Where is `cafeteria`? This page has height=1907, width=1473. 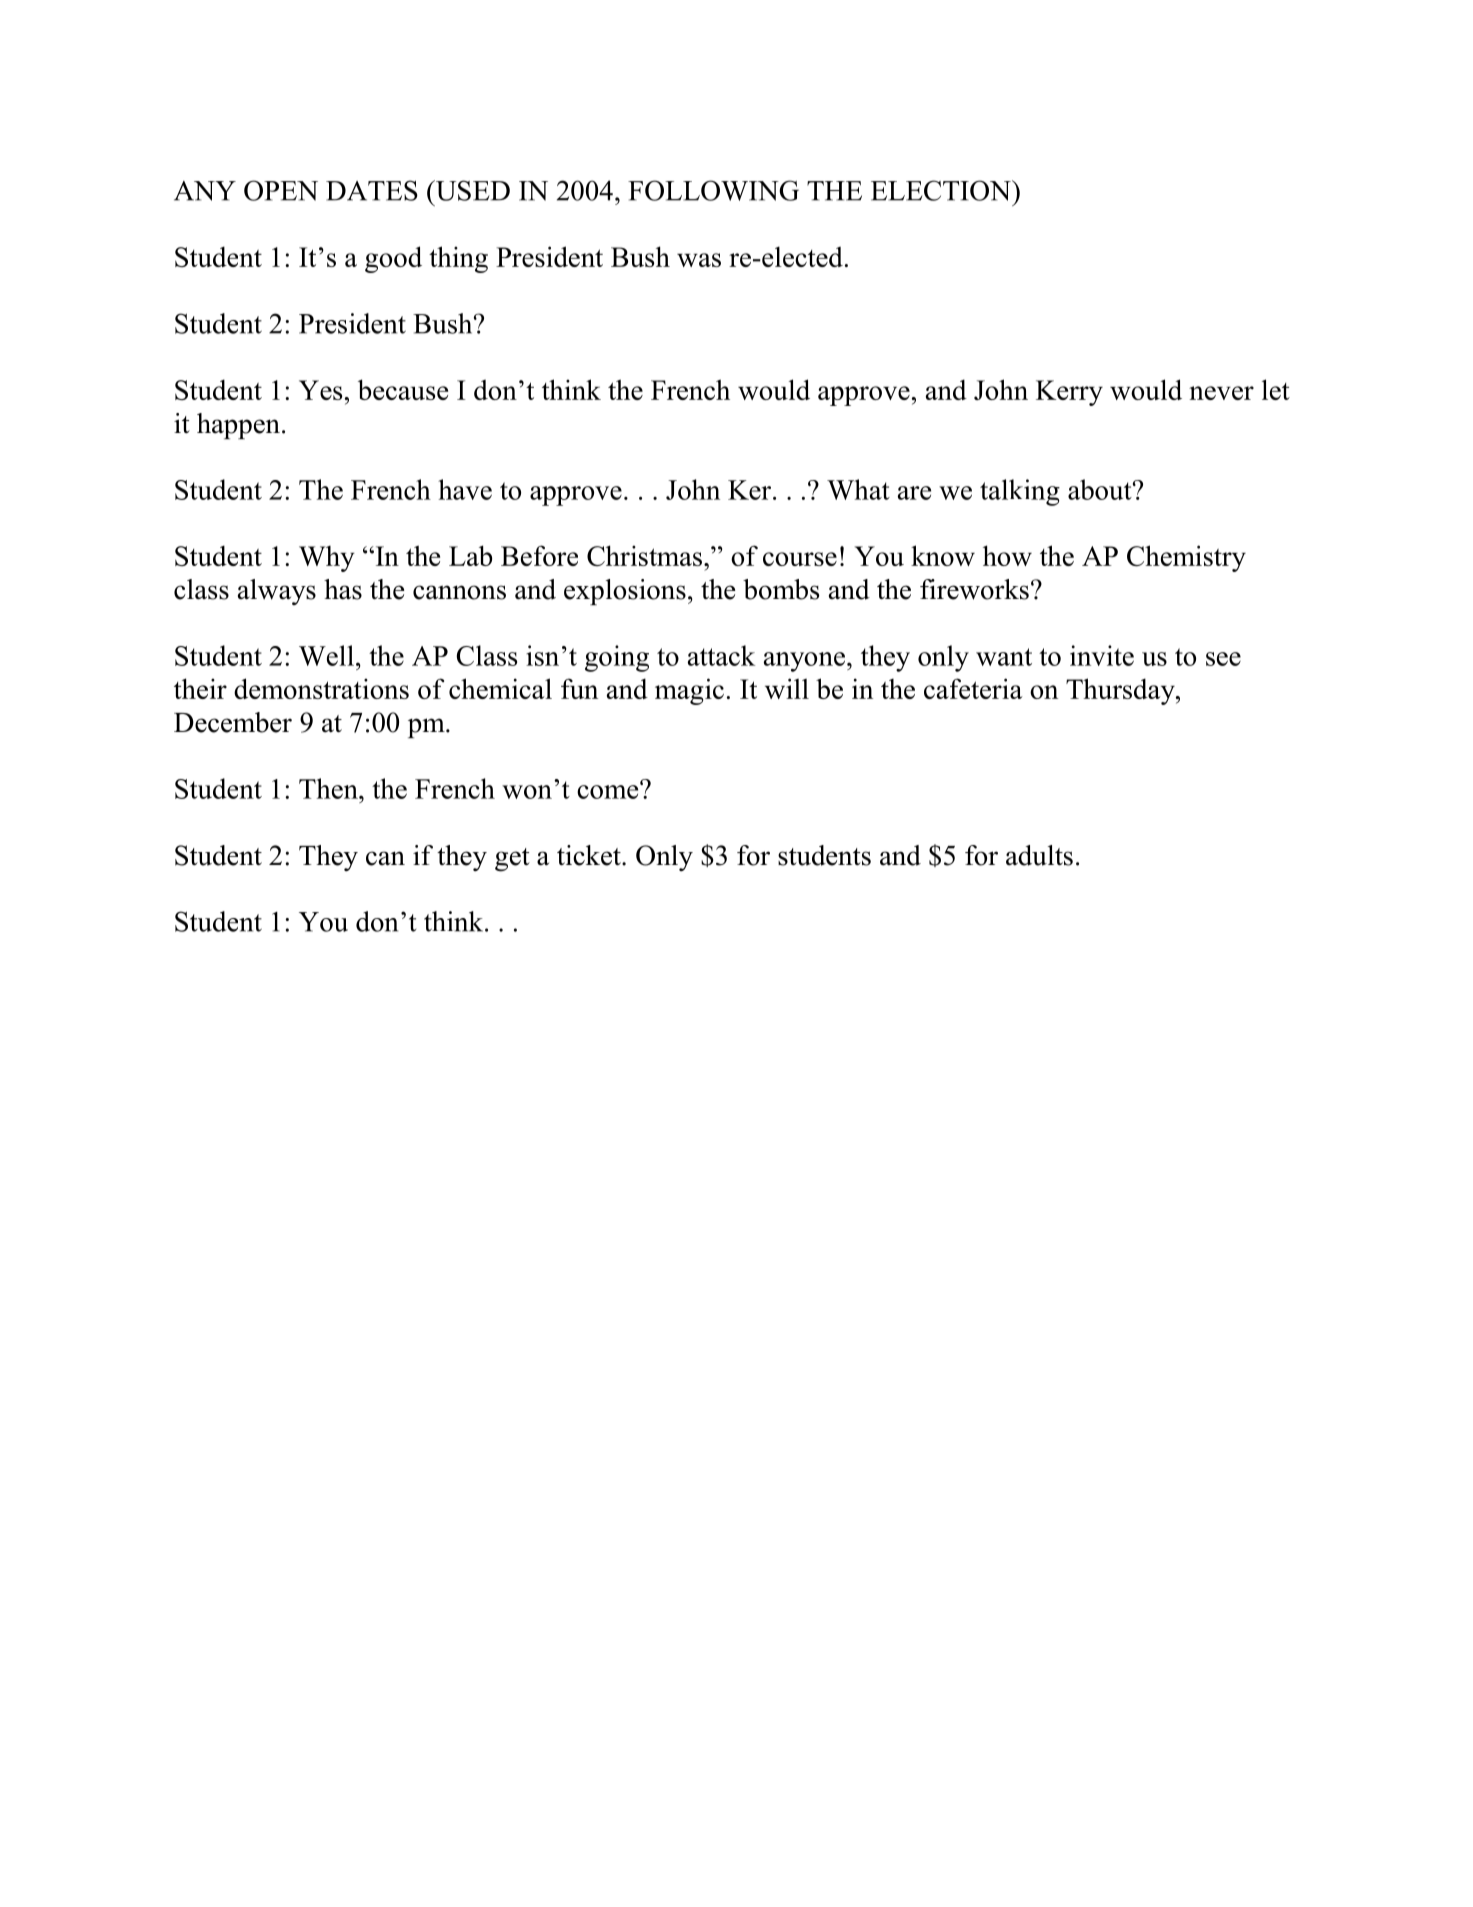 cafeteria is located at coordinates (973, 688).
